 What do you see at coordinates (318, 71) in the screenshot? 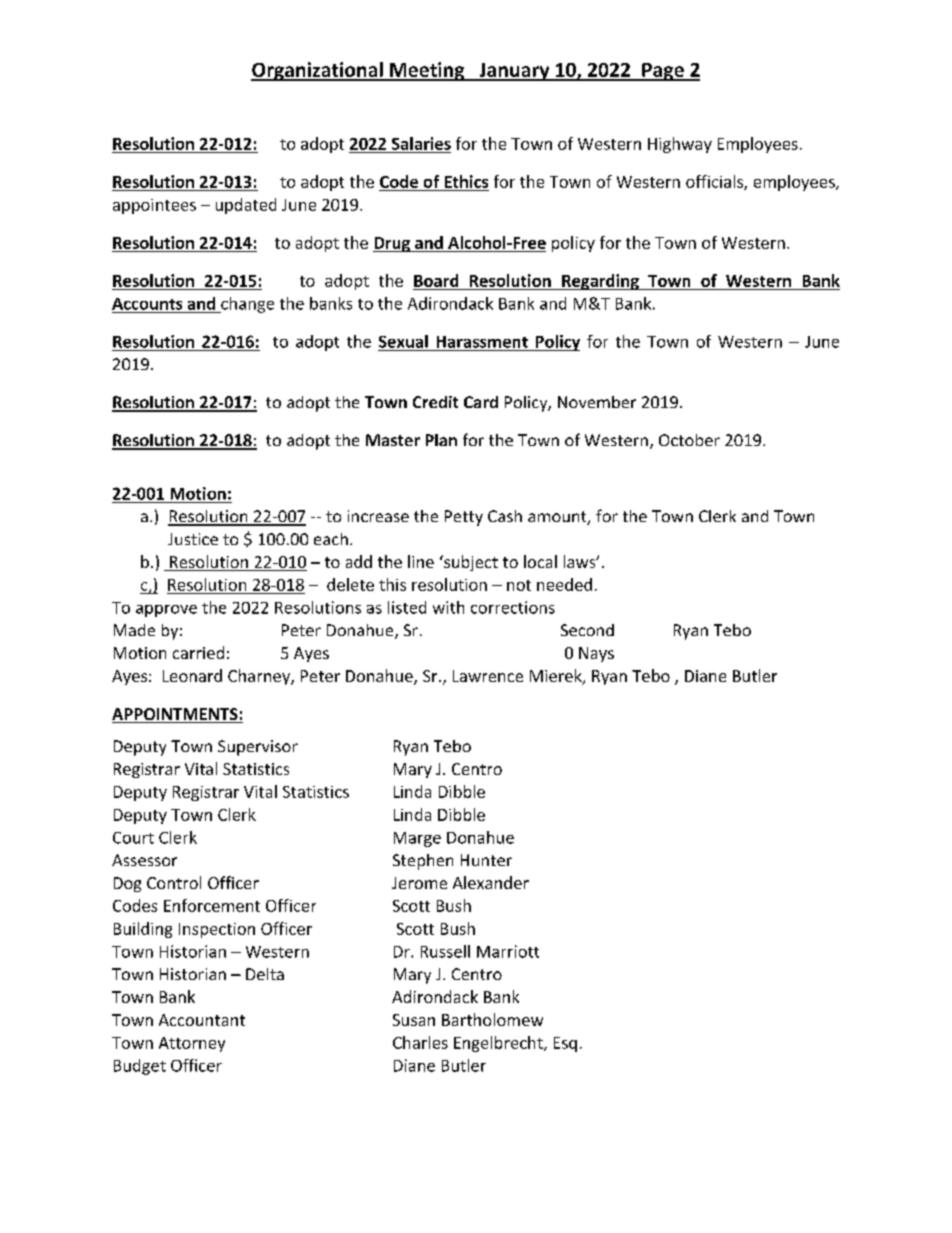
I see `Organizational` at bounding box center [318, 71].
